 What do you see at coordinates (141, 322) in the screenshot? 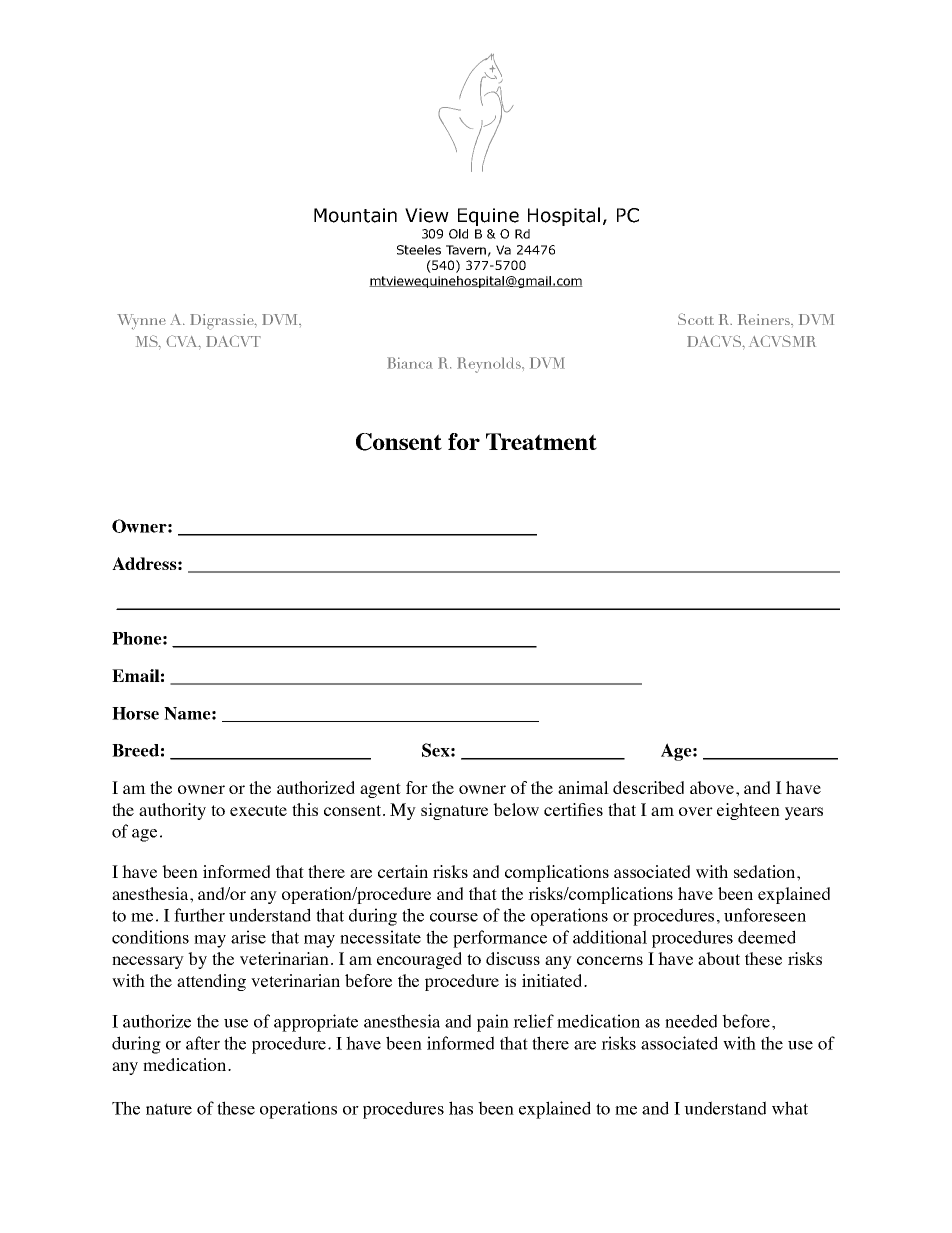
I see `Wynne` at bounding box center [141, 322].
